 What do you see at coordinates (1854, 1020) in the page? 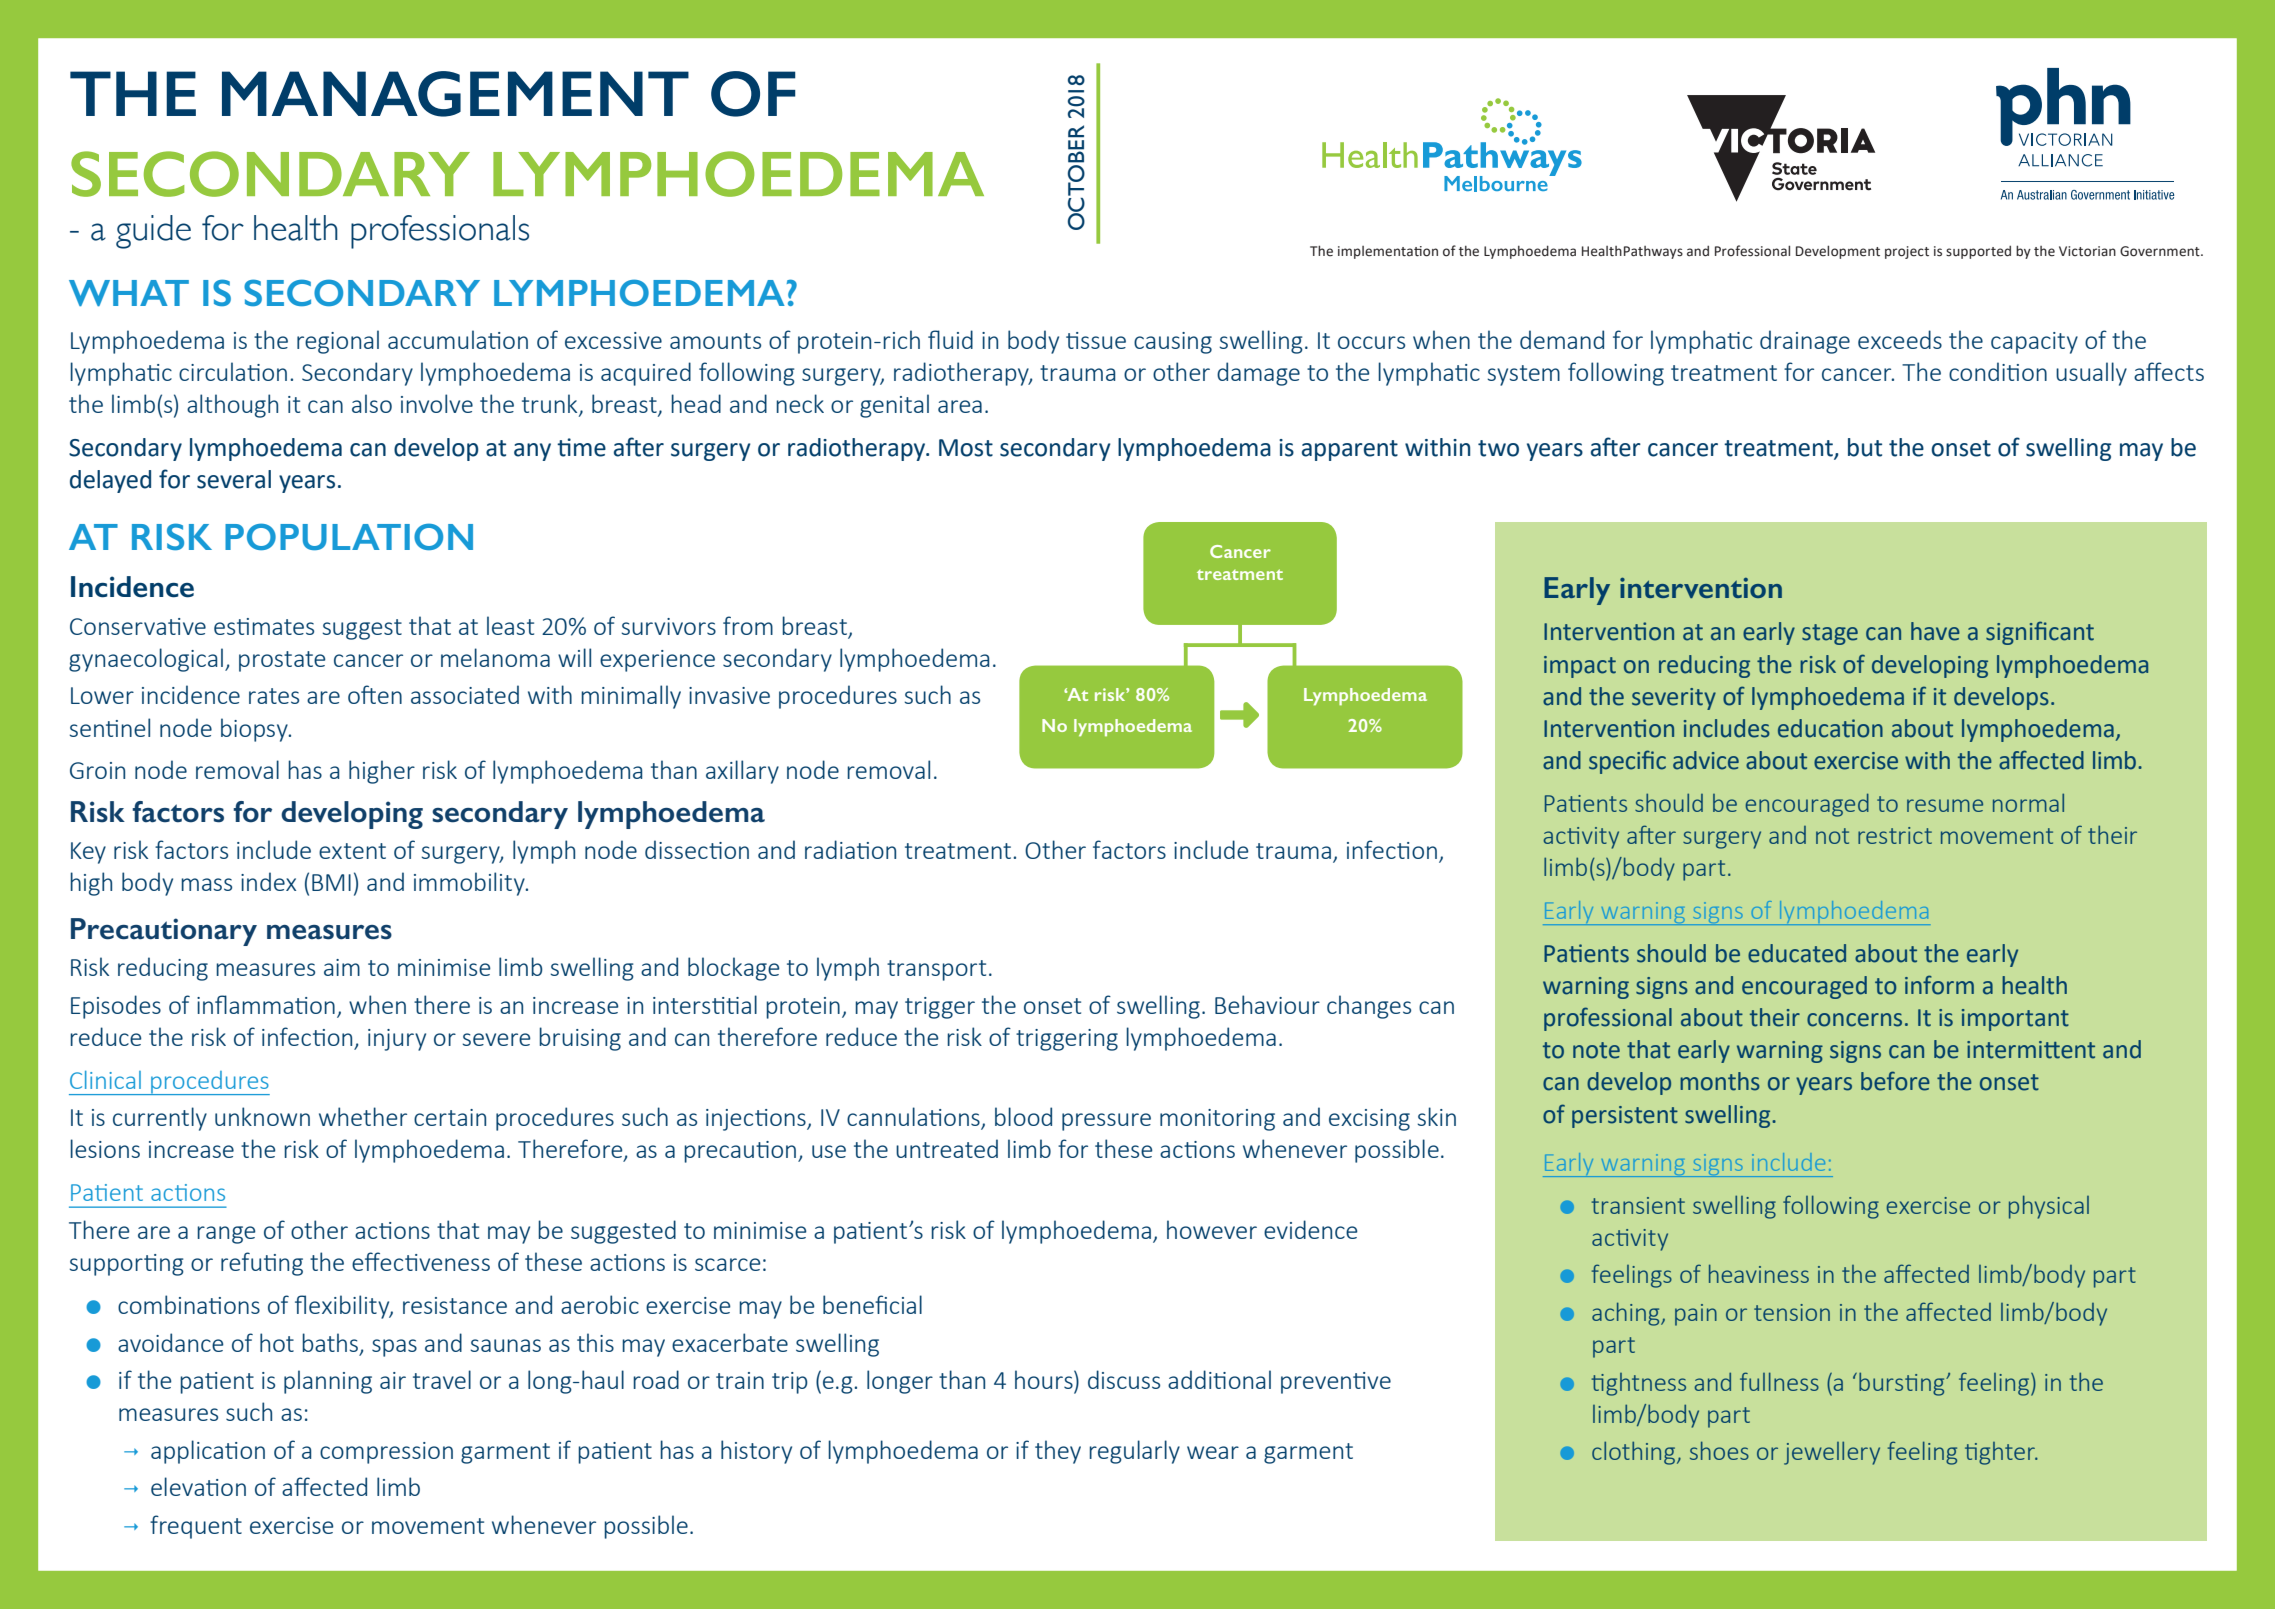
I see `concerns` at bounding box center [1854, 1020].
